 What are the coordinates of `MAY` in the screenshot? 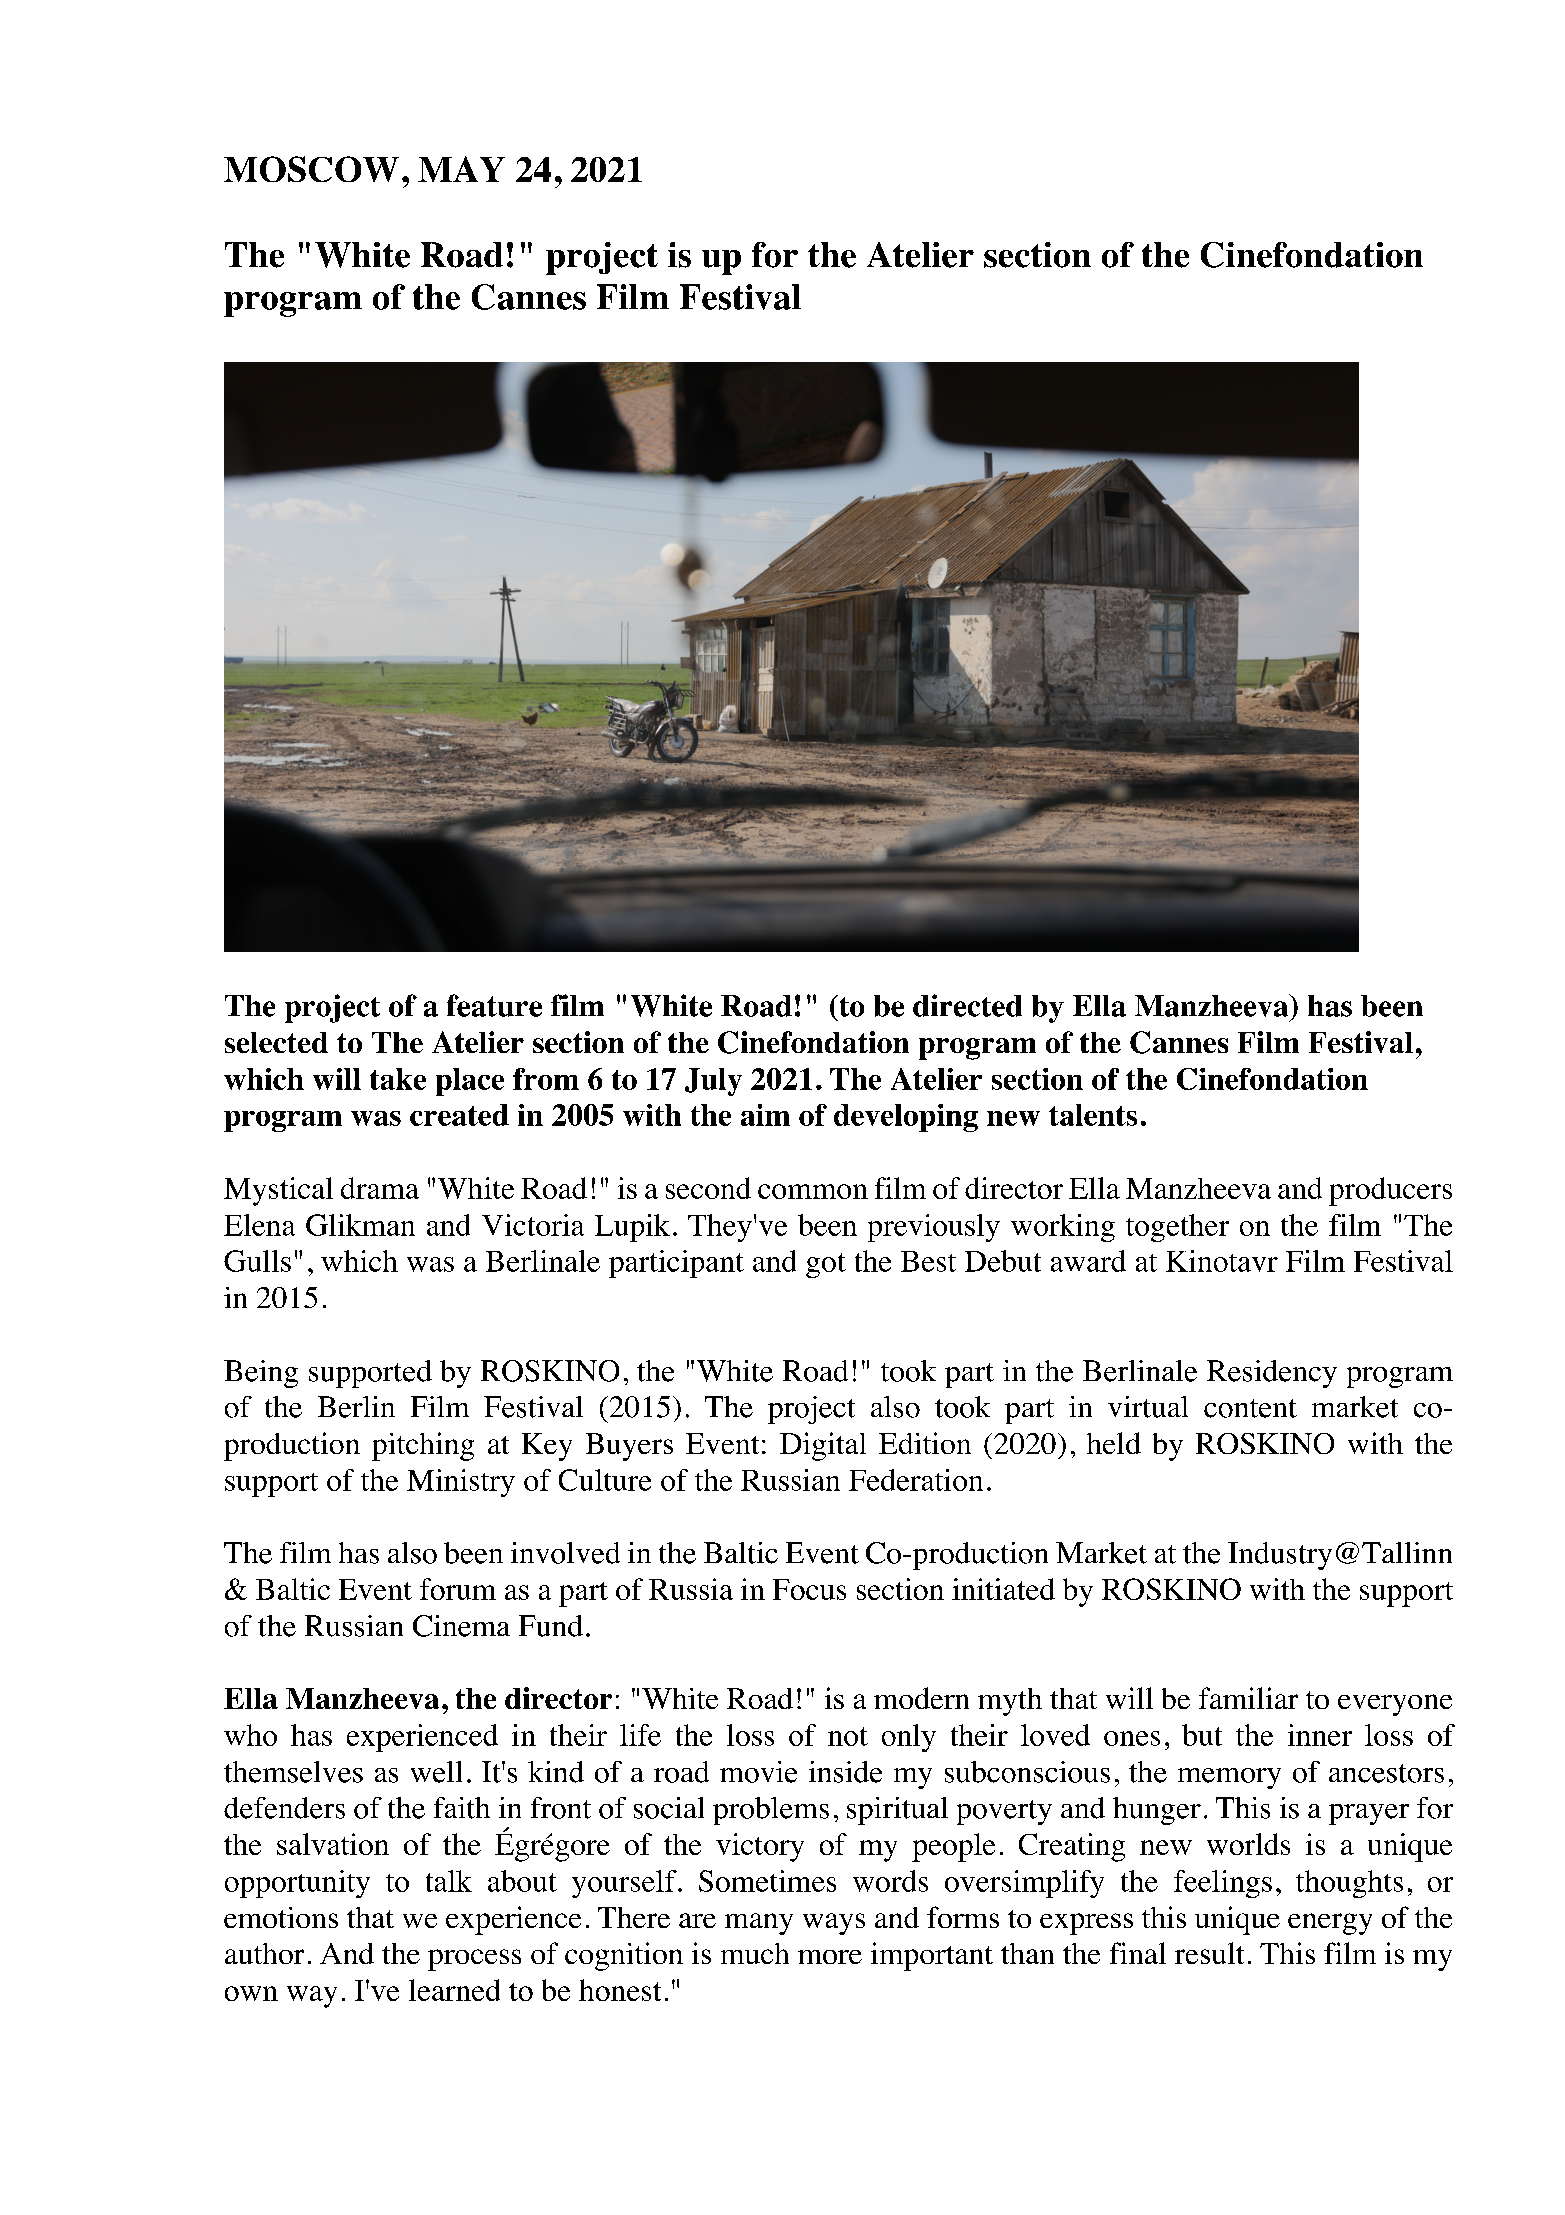 It's located at (461, 169).
